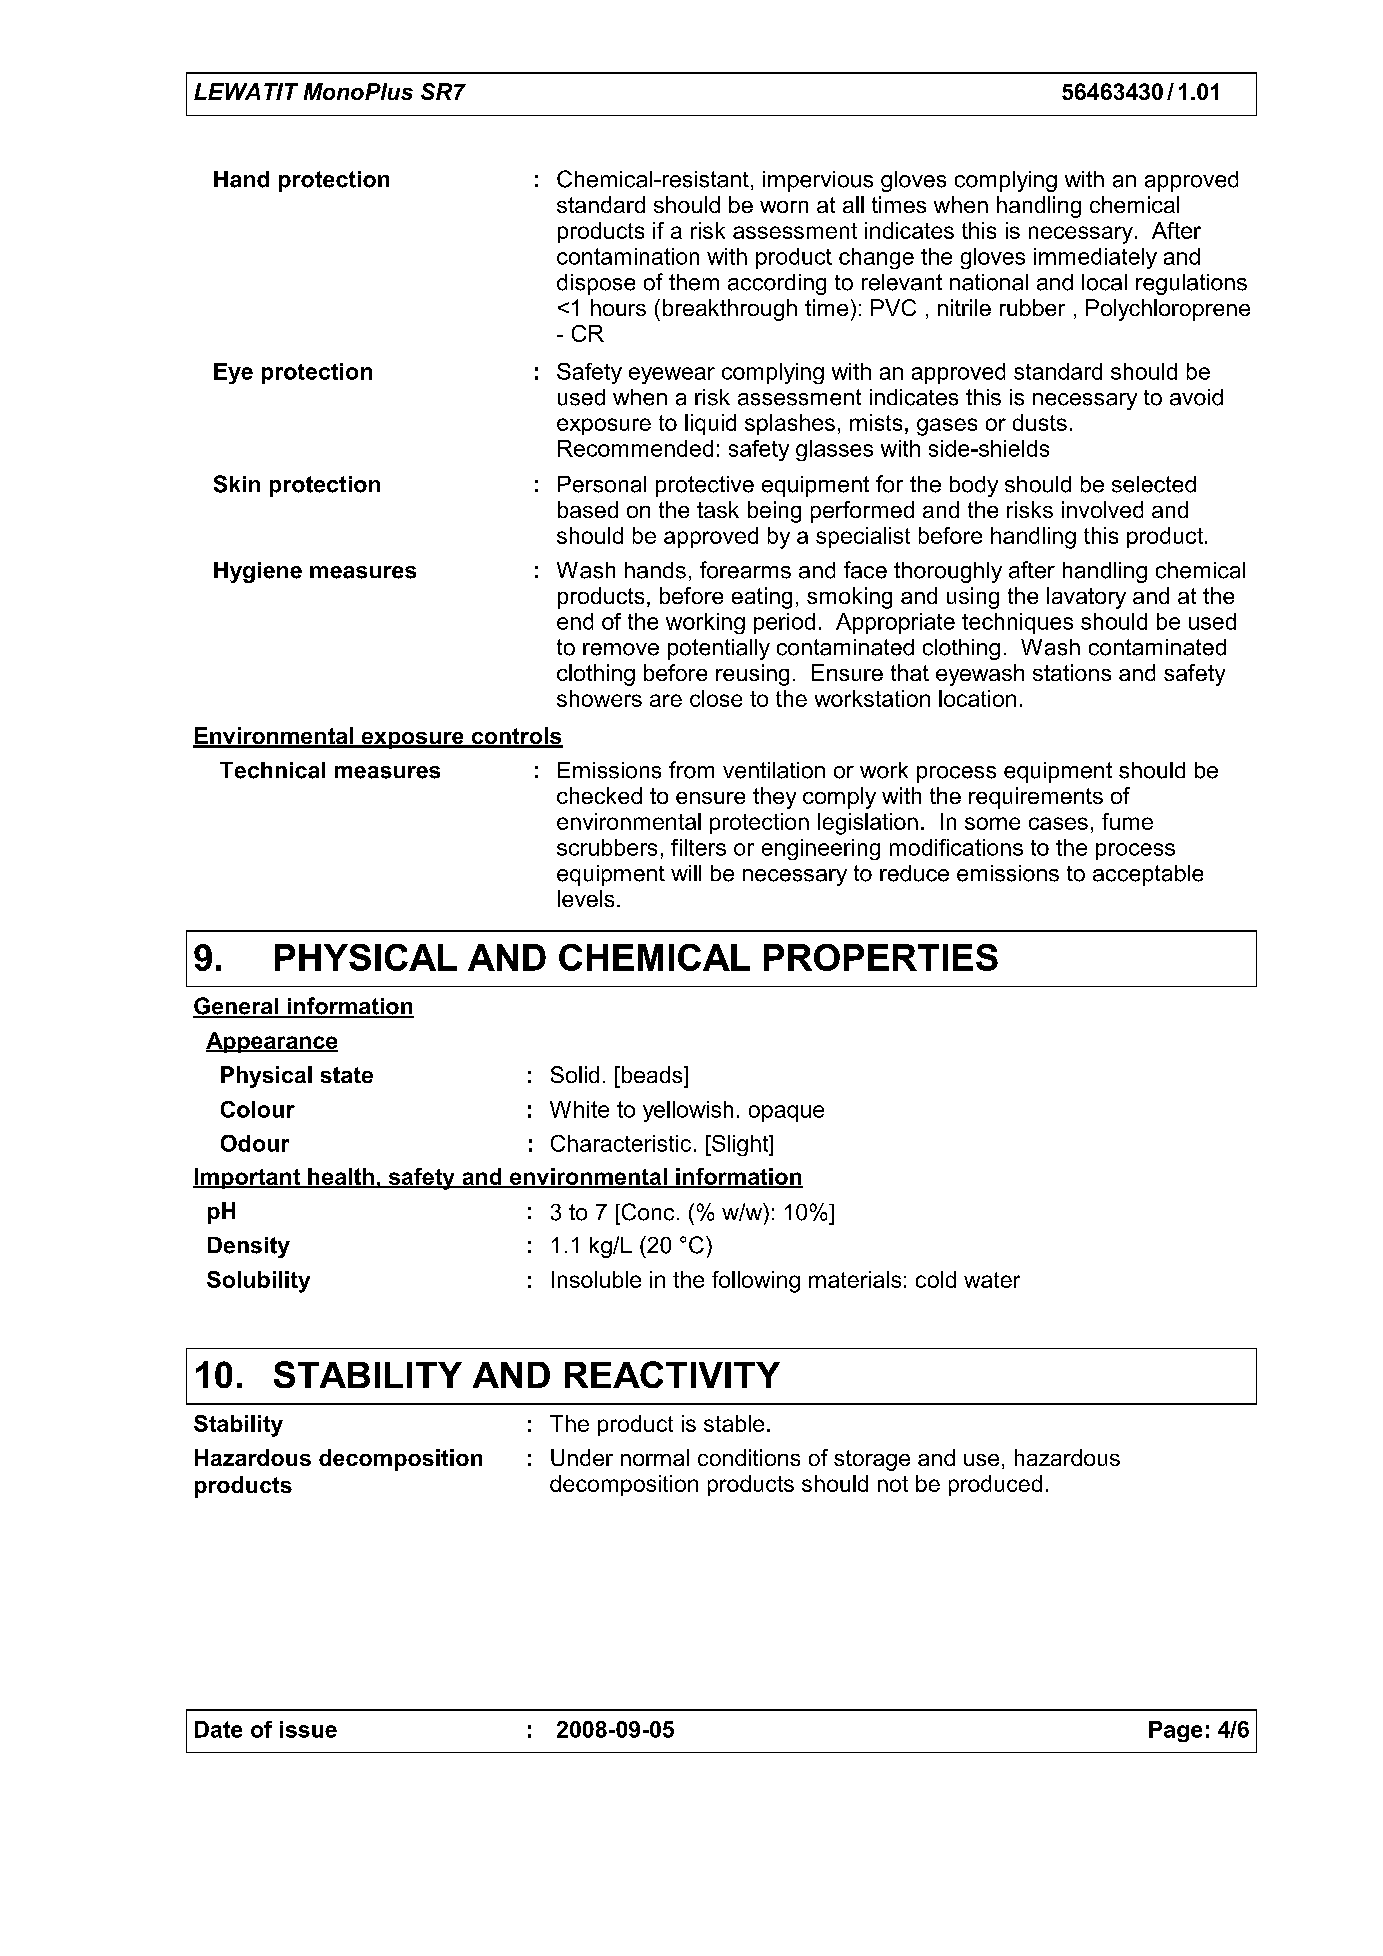 Image resolution: width=1383 pixels, height=1956 pixels. Describe the element at coordinates (596, 284) in the screenshot. I see `dispose` at that location.
